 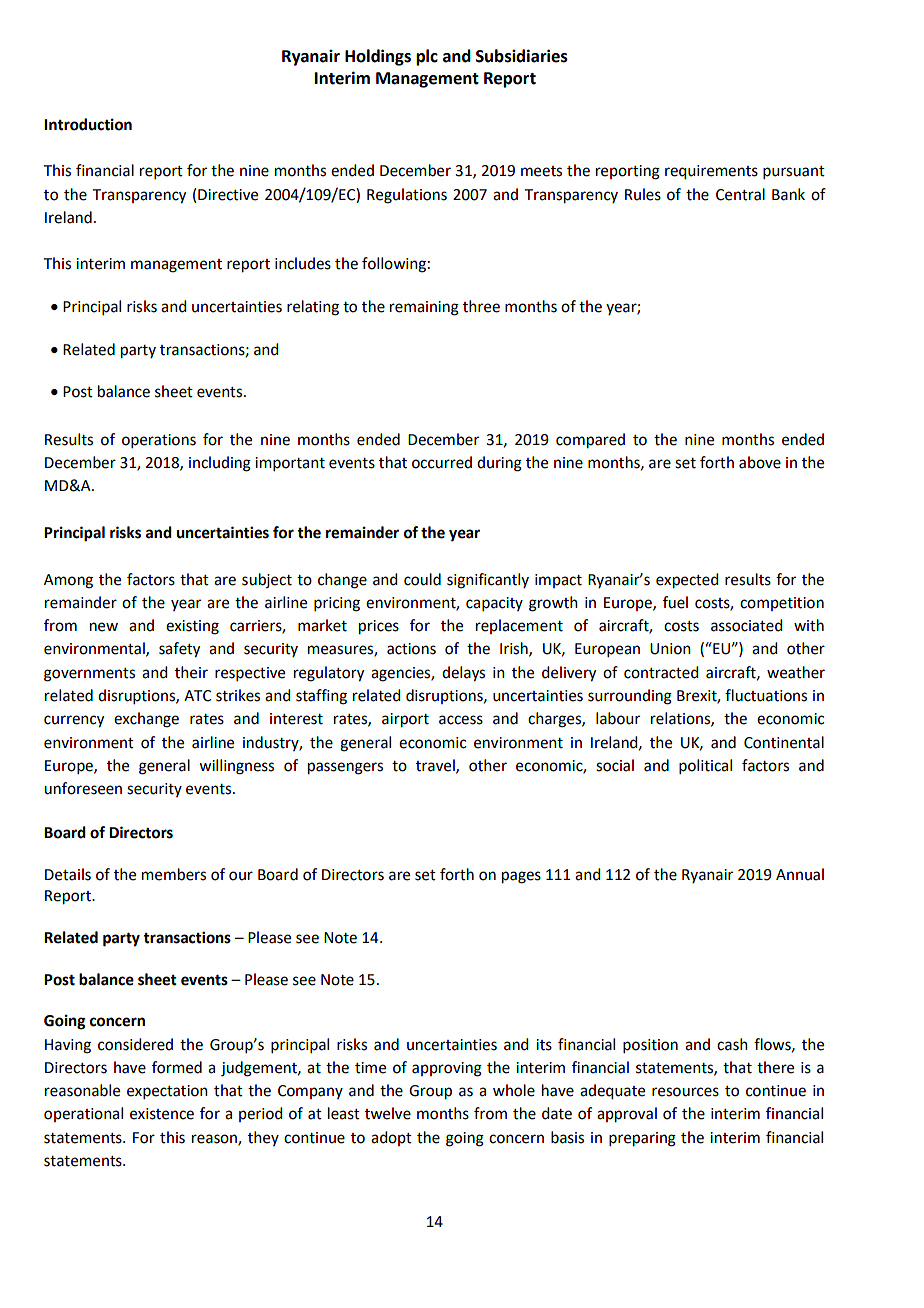 What do you see at coordinates (685, 1092) in the page?
I see `resources` at bounding box center [685, 1092].
